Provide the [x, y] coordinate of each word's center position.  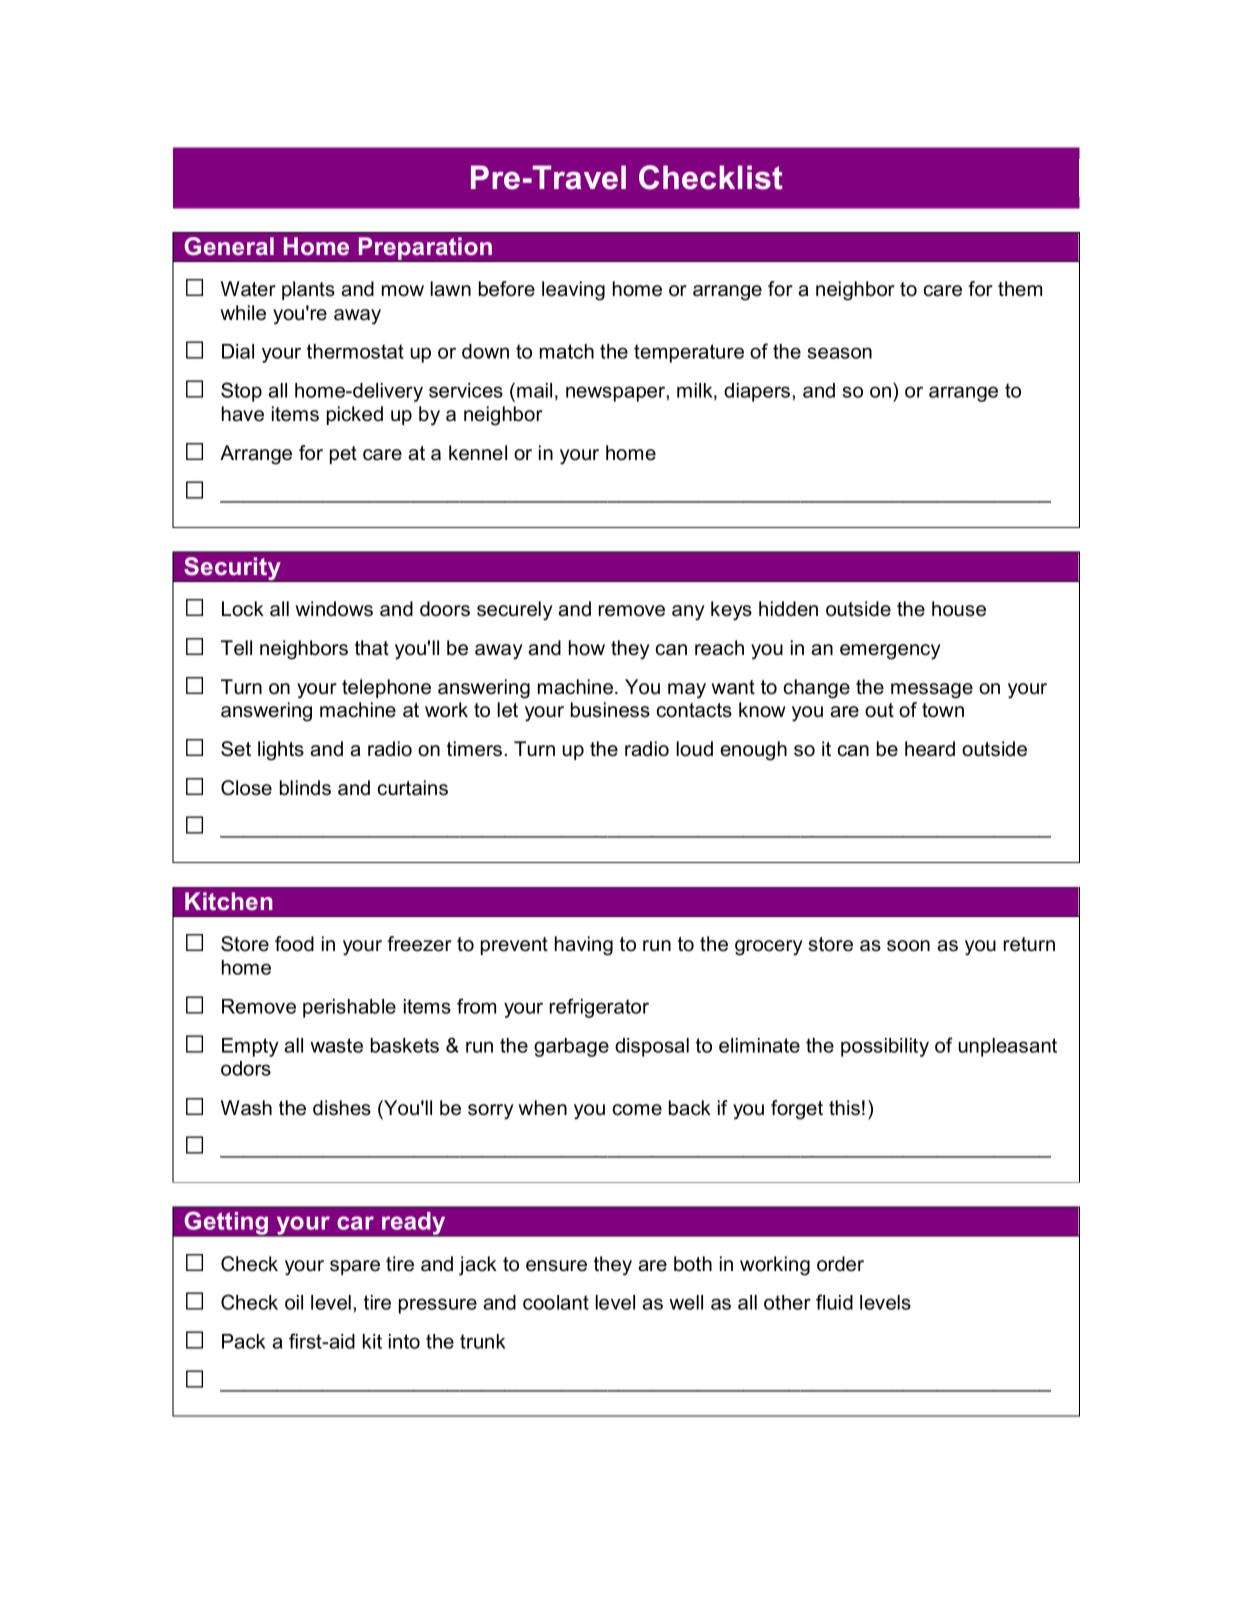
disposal [652, 1047]
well [686, 1302]
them [1020, 289]
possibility [885, 1047]
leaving [573, 291]
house [959, 609]
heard [930, 749]
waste [336, 1045]
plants [308, 290]
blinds [305, 788]
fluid [834, 1302]
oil [294, 1302]
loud [694, 749]
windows [334, 609]
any [688, 613]
